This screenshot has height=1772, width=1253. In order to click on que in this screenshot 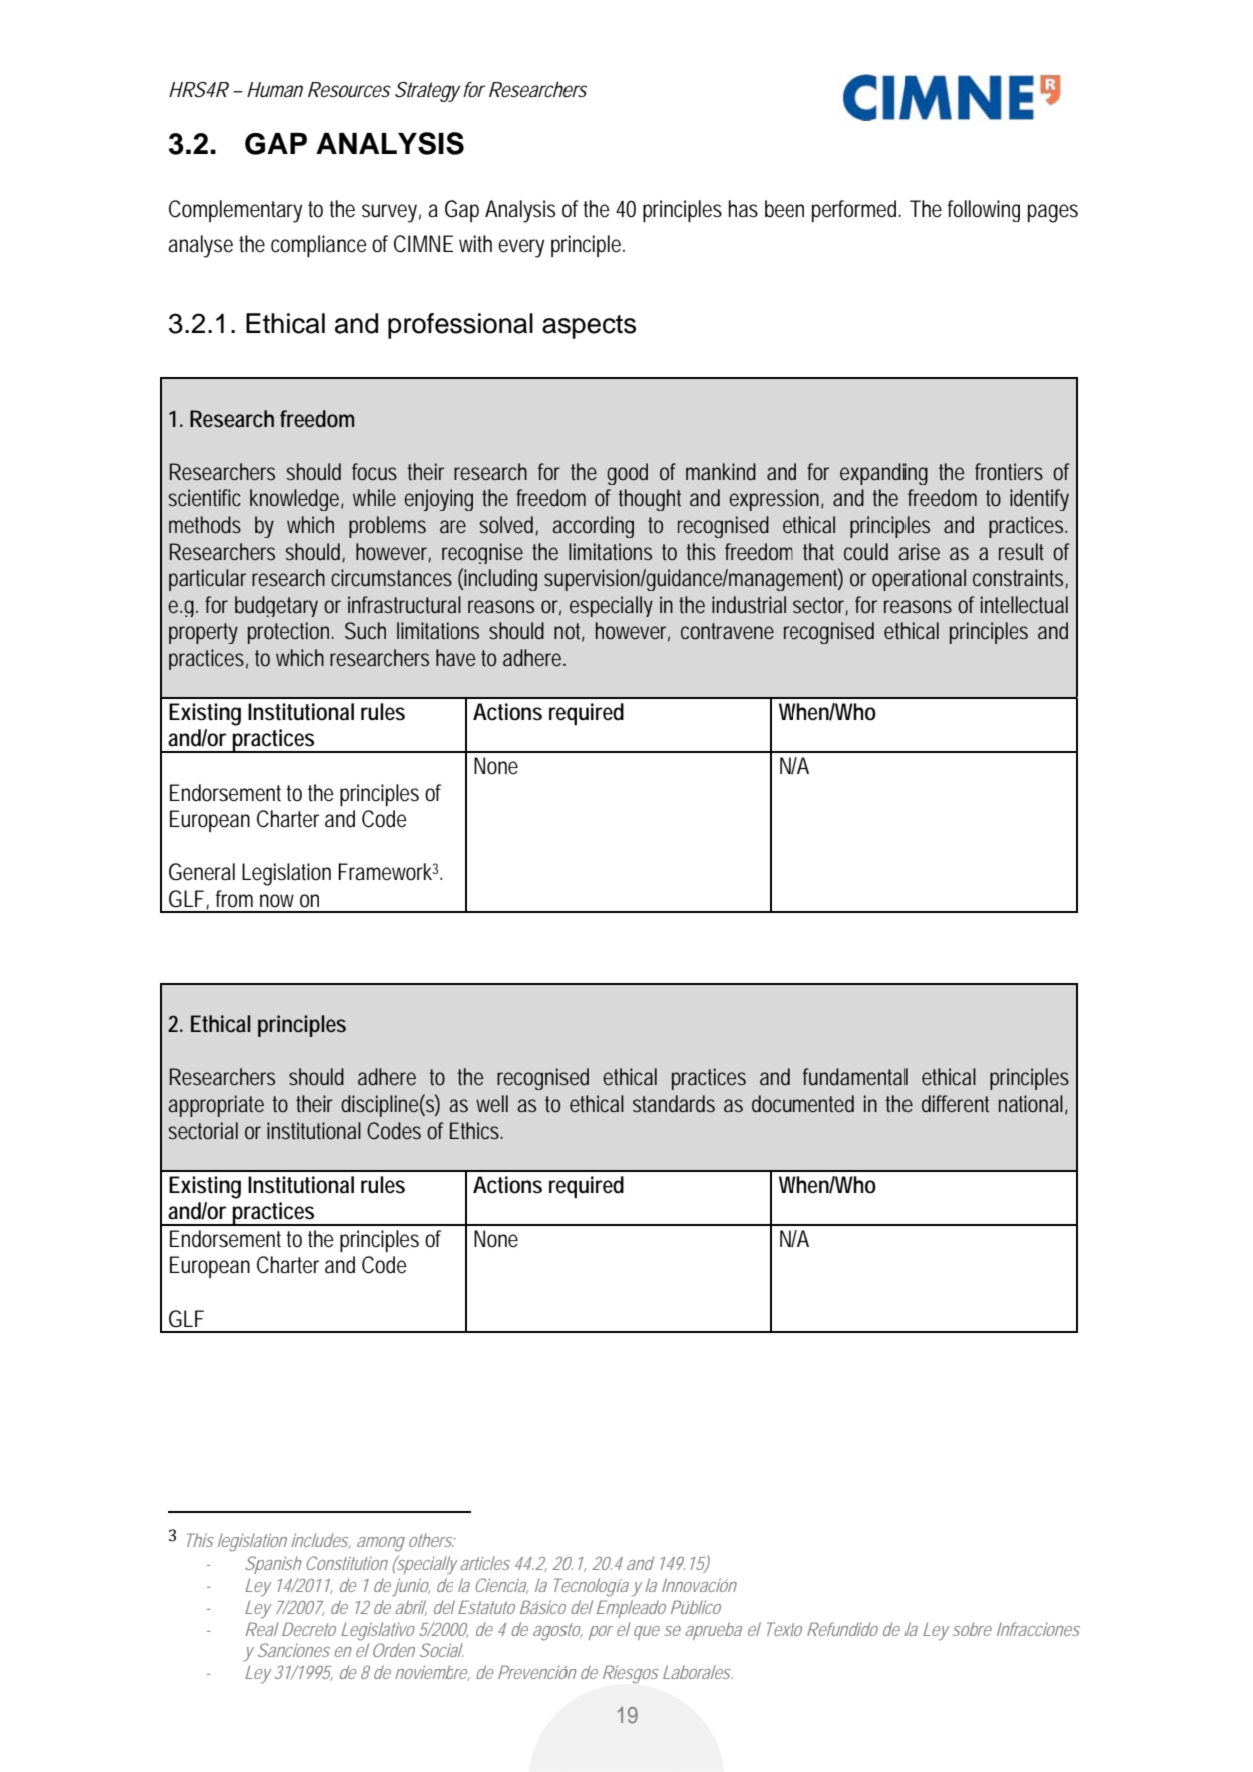, I will do `click(647, 1633)`.
